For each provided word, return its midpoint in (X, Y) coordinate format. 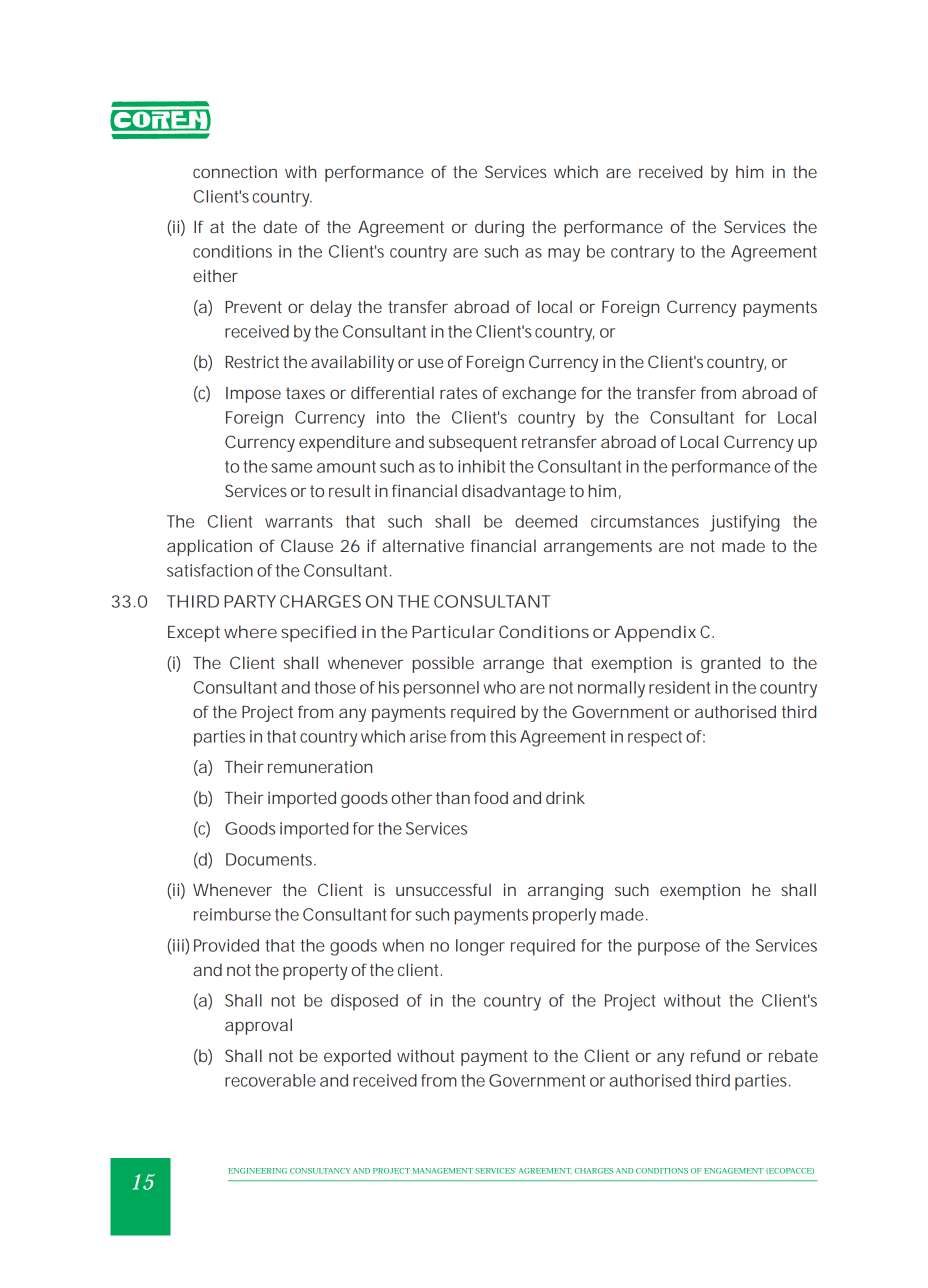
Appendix (655, 633)
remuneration (320, 767)
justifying (745, 523)
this (503, 736)
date (280, 226)
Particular (453, 631)
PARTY (250, 601)
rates (458, 393)
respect (655, 739)
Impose (253, 395)
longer (480, 947)
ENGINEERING (257, 1171)
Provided (226, 945)
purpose (669, 949)
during (499, 228)
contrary (642, 254)
